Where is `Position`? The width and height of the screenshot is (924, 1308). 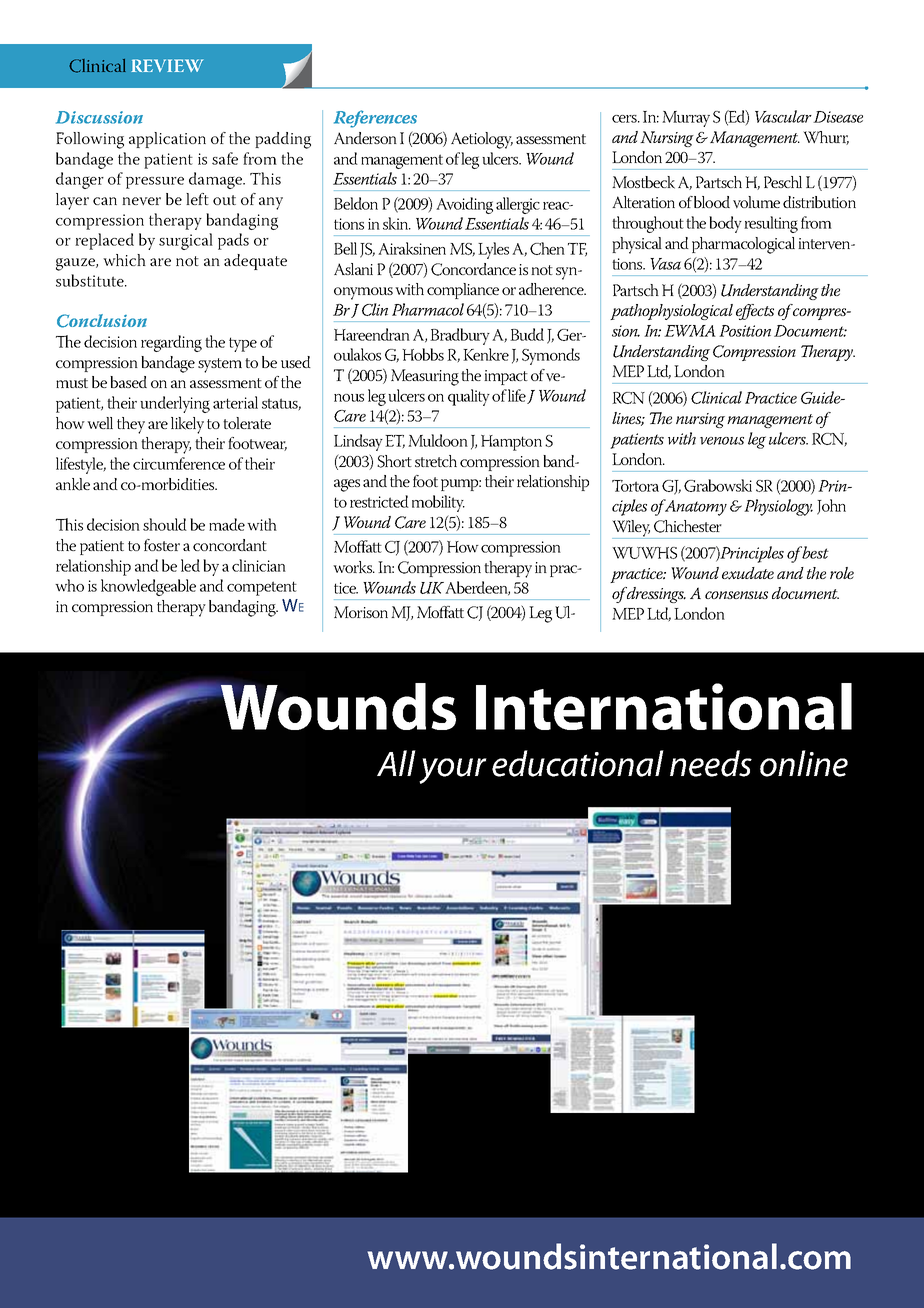
Position is located at coordinates (745, 331).
